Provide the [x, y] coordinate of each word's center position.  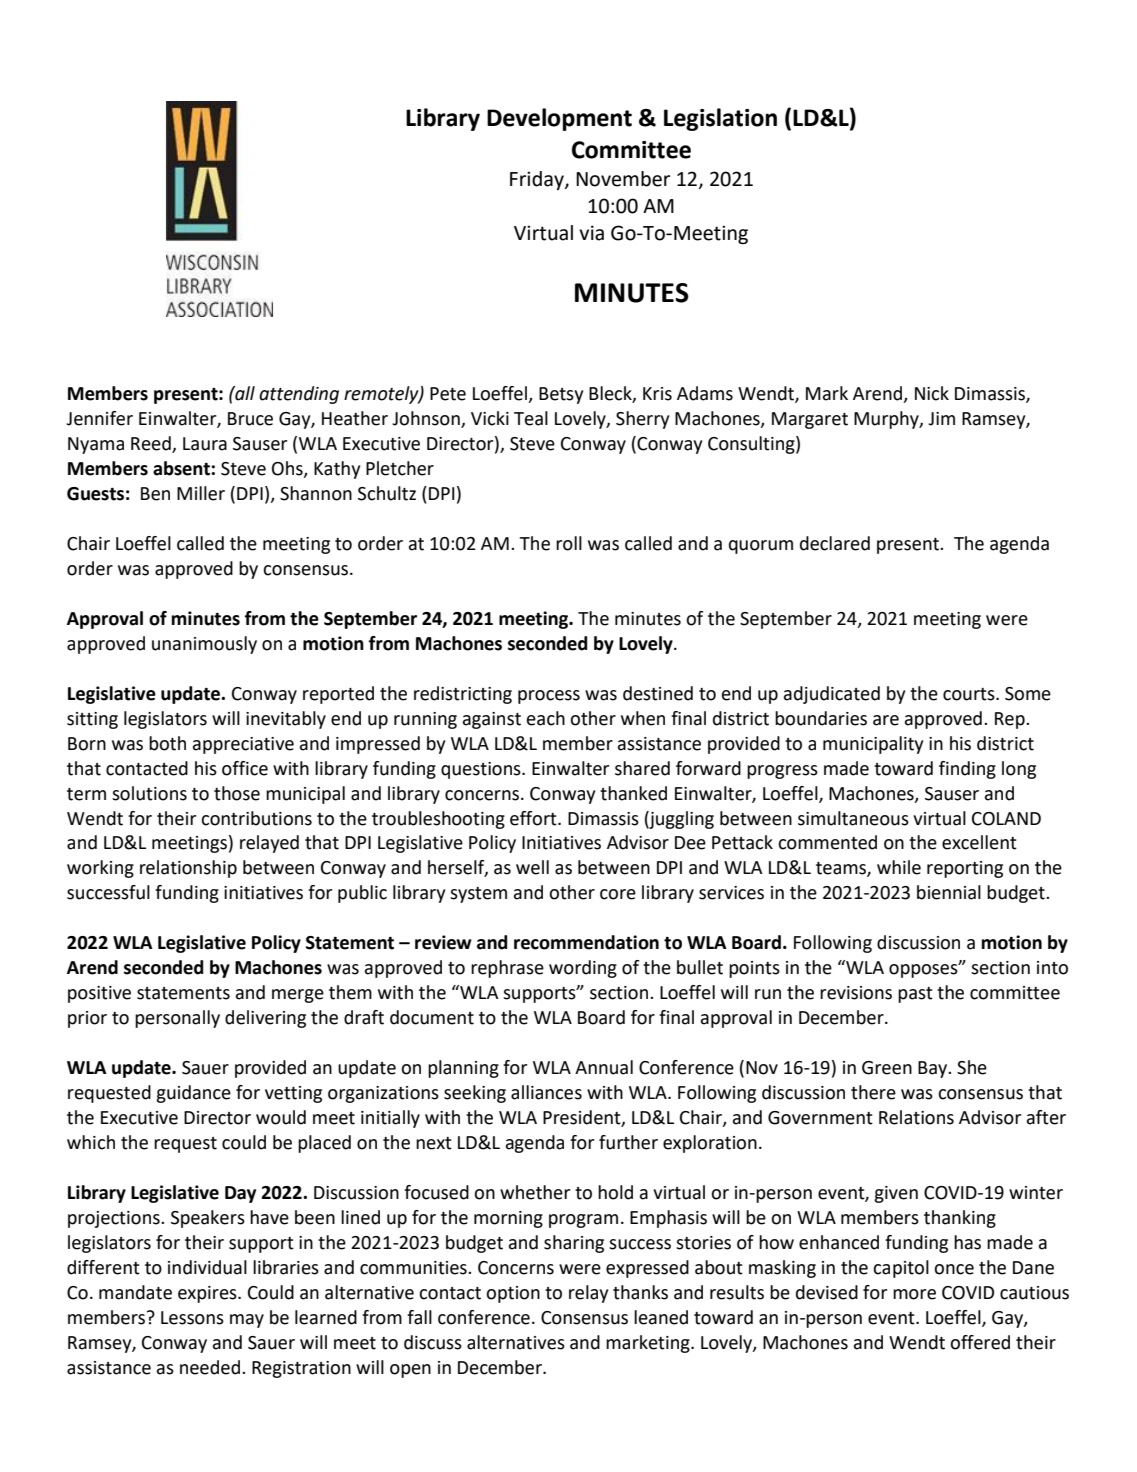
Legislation [720, 119]
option [513, 1294]
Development [559, 119]
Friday [538, 180]
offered [980, 1342]
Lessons [192, 1318]
